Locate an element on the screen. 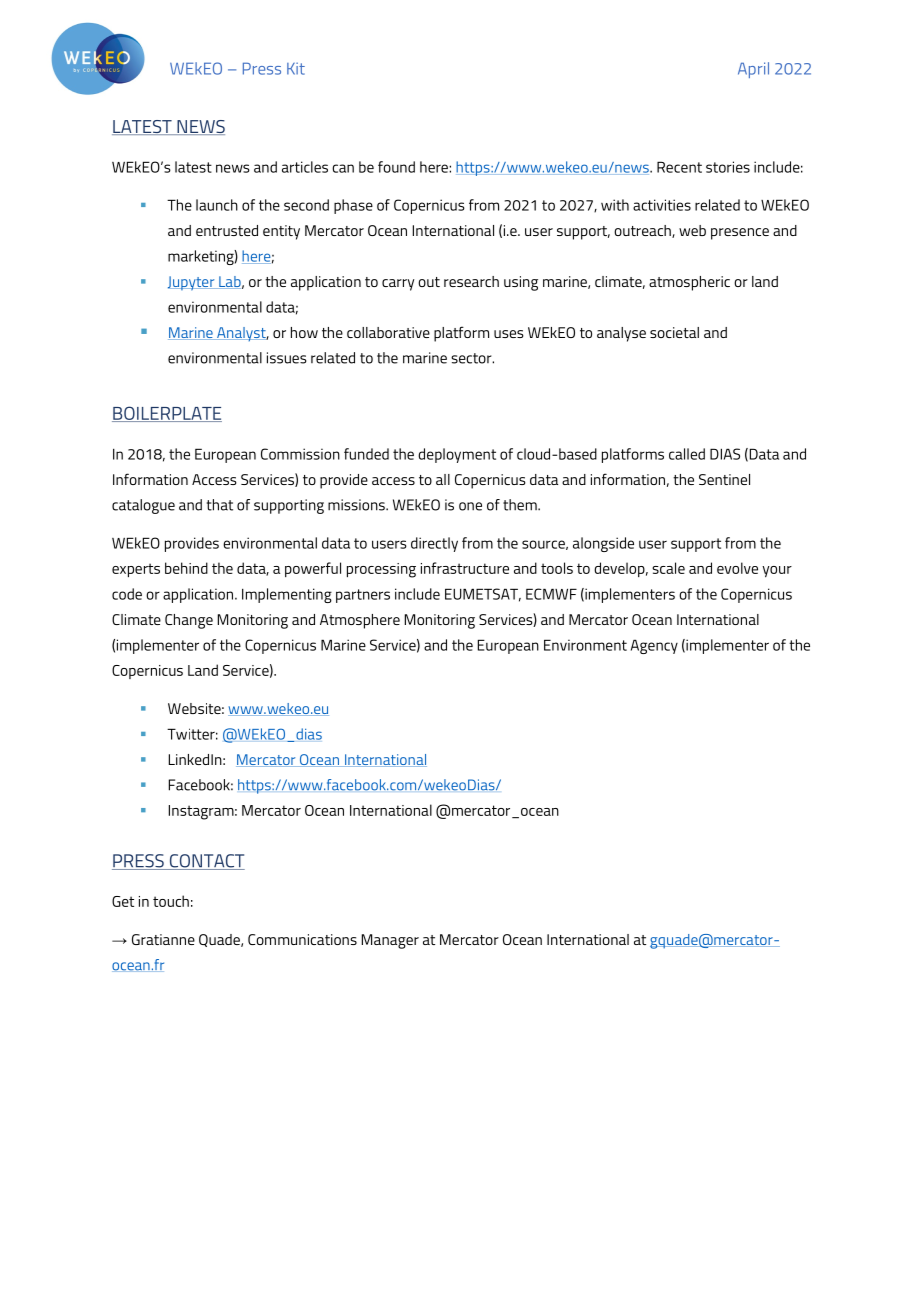 The image size is (924, 1308). Manager is located at coordinates (390, 941).
